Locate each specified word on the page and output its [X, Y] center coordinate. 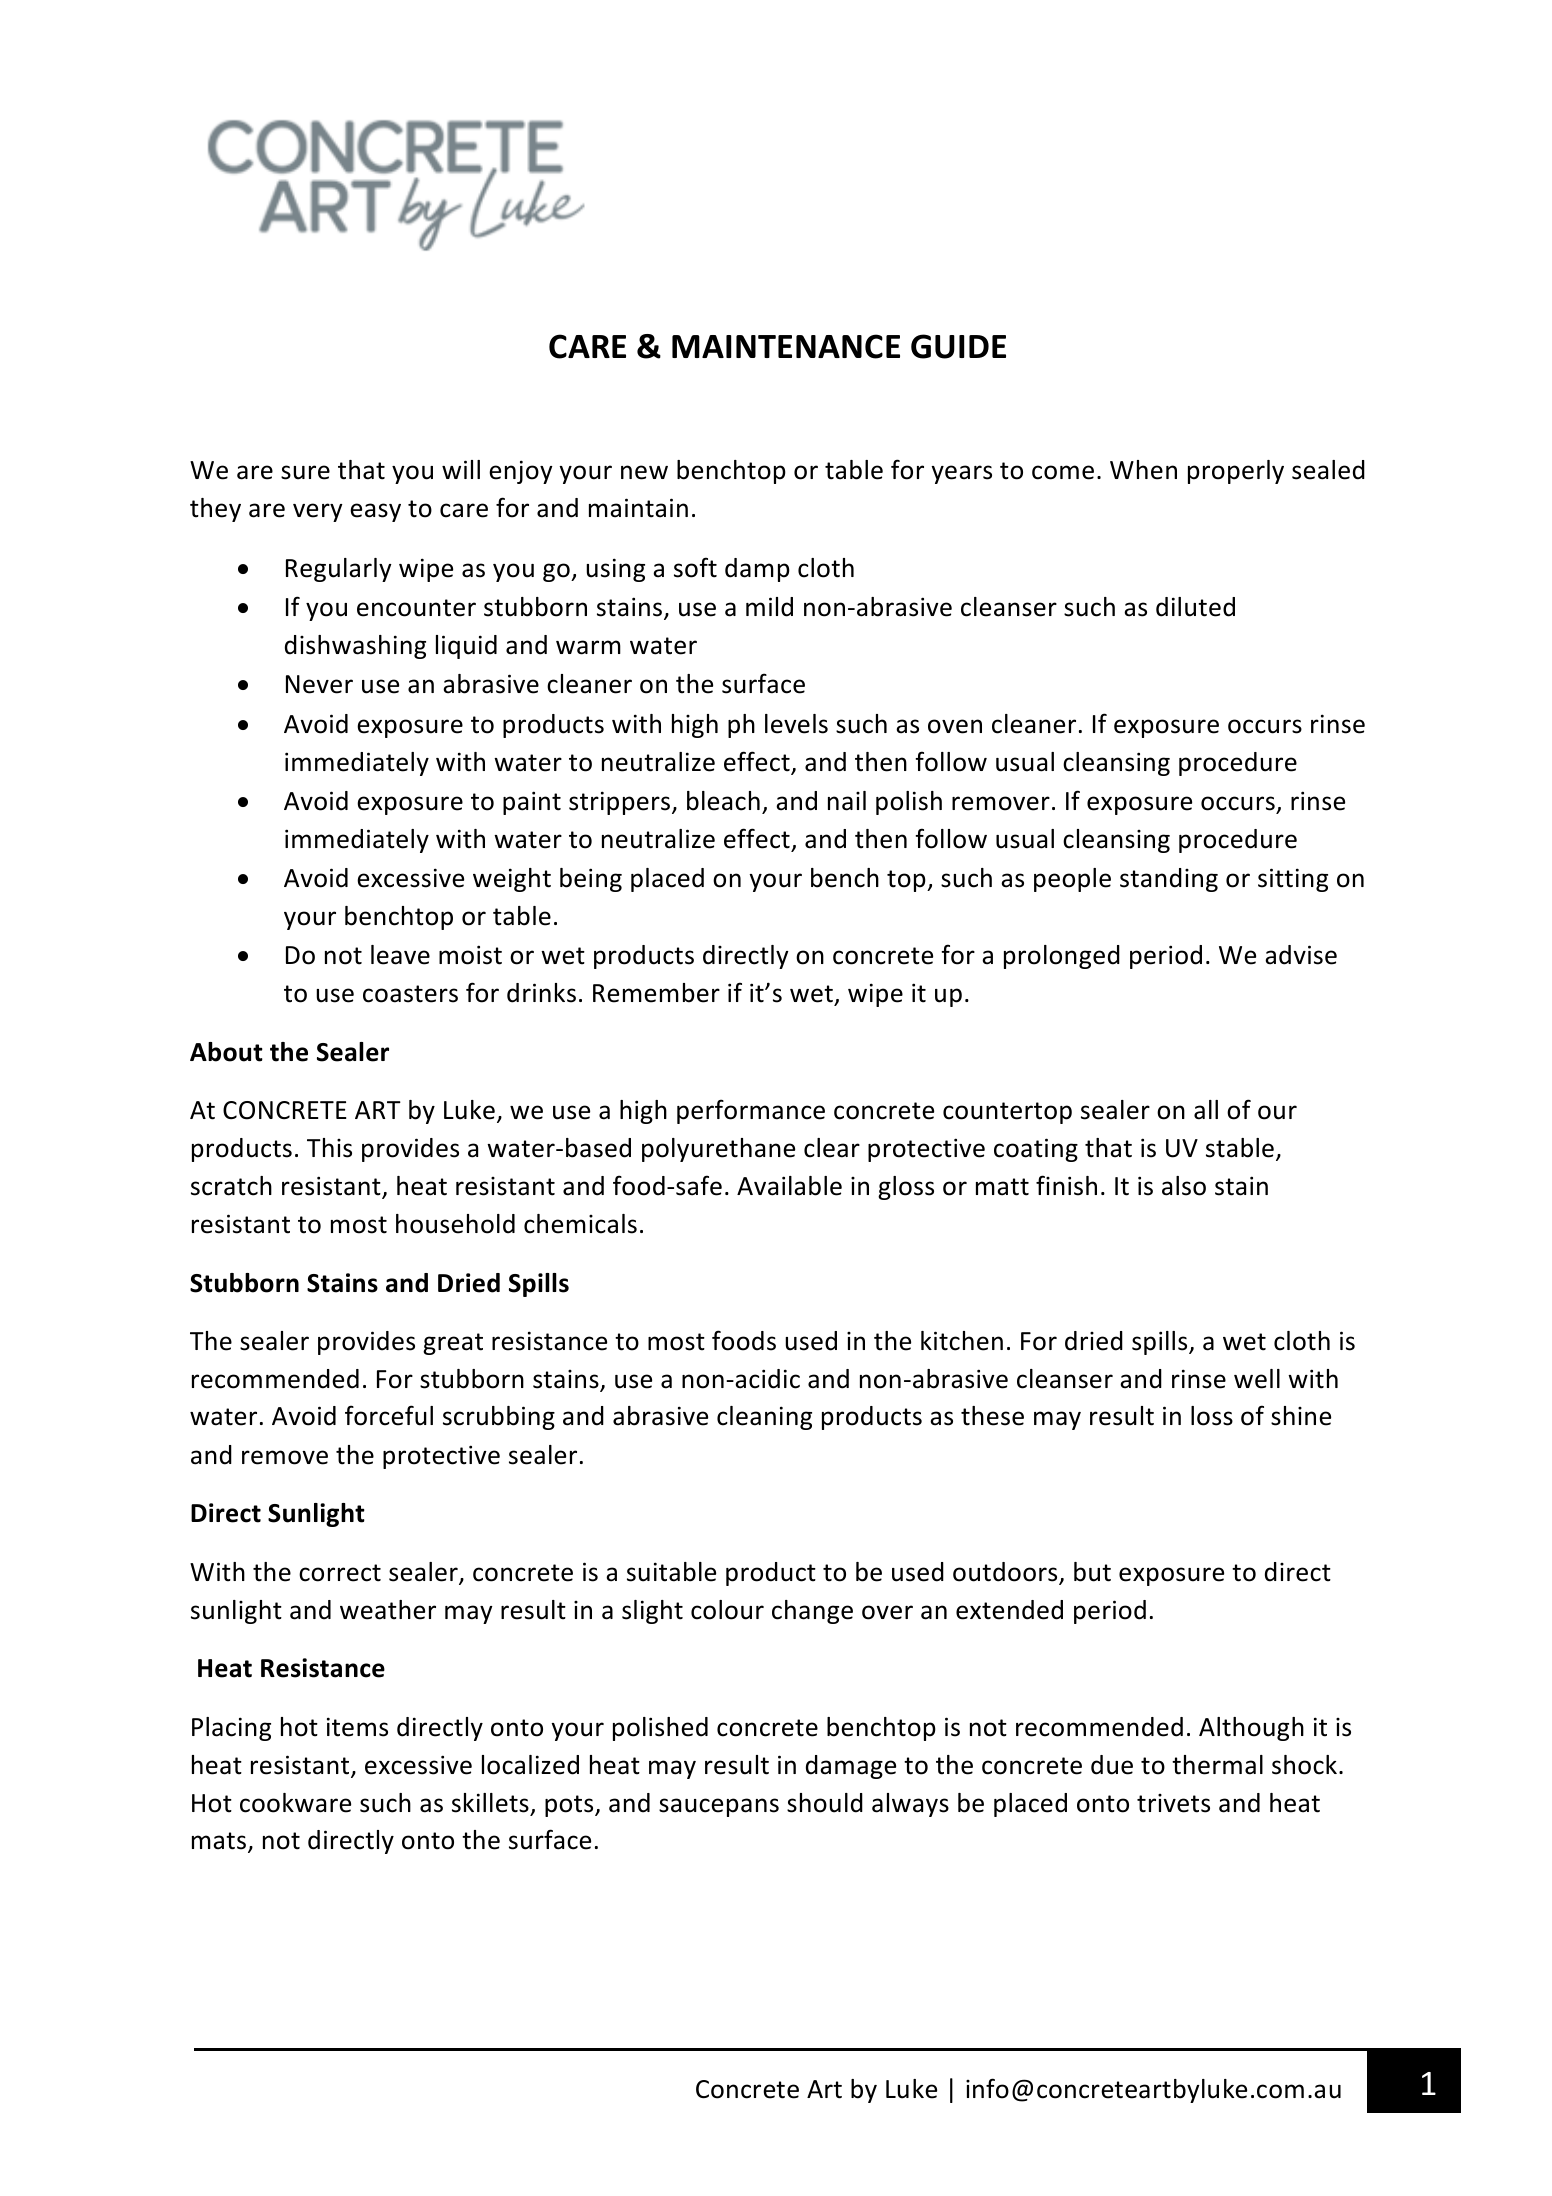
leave [400, 955]
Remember [656, 993]
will [461, 469]
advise [1301, 955]
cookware [295, 1803]
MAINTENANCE [786, 346]
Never [319, 684]
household [455, 1224]
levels [796, 724]
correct [340, 1573]
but [1092, 1572]
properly [1236, 472]
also [1184, 1186]
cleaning [764, 1418]
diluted [1195, 607]
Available [789, 1186]
